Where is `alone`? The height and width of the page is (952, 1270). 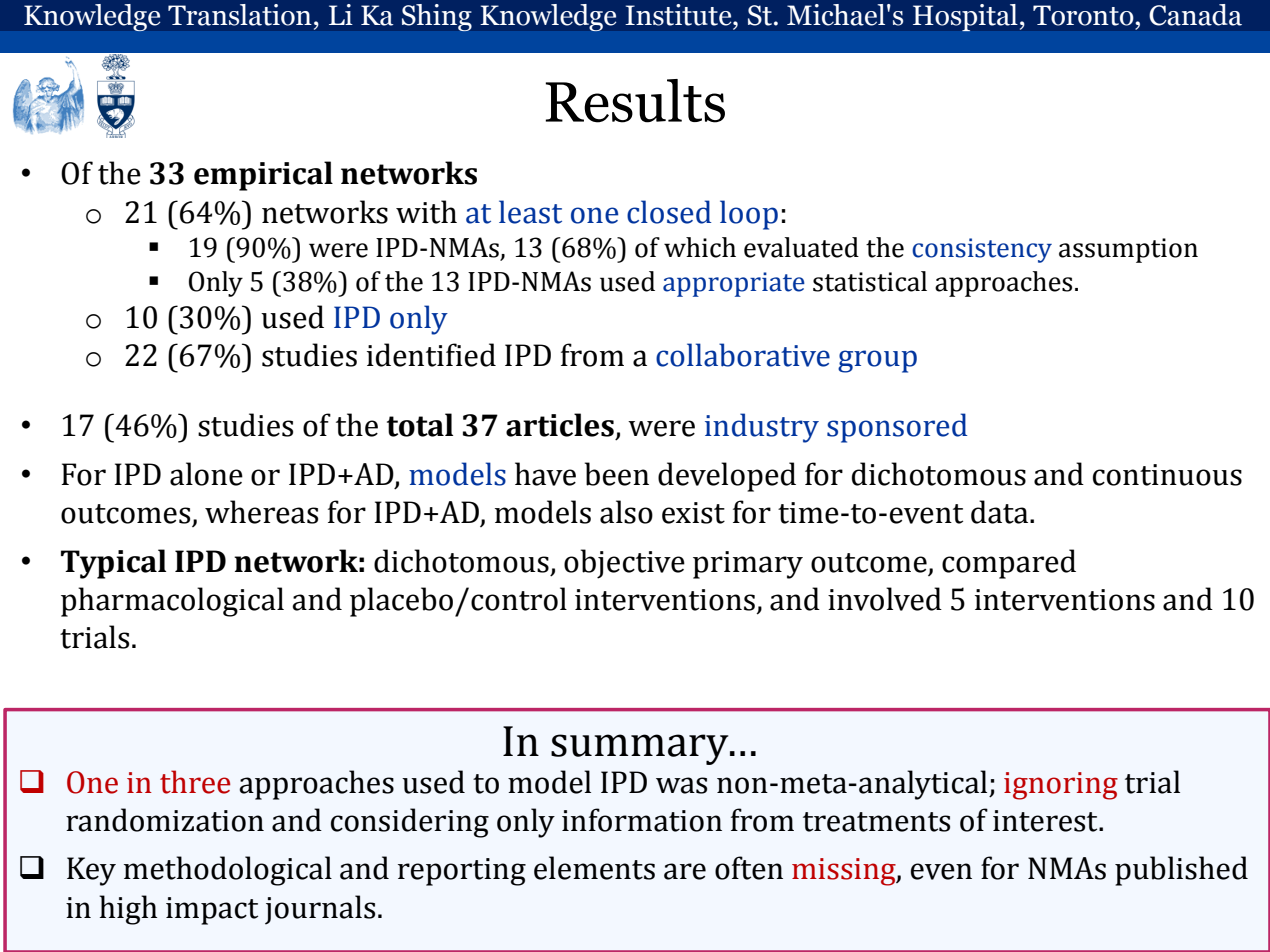
alone is located at coordinates (206, 474).
